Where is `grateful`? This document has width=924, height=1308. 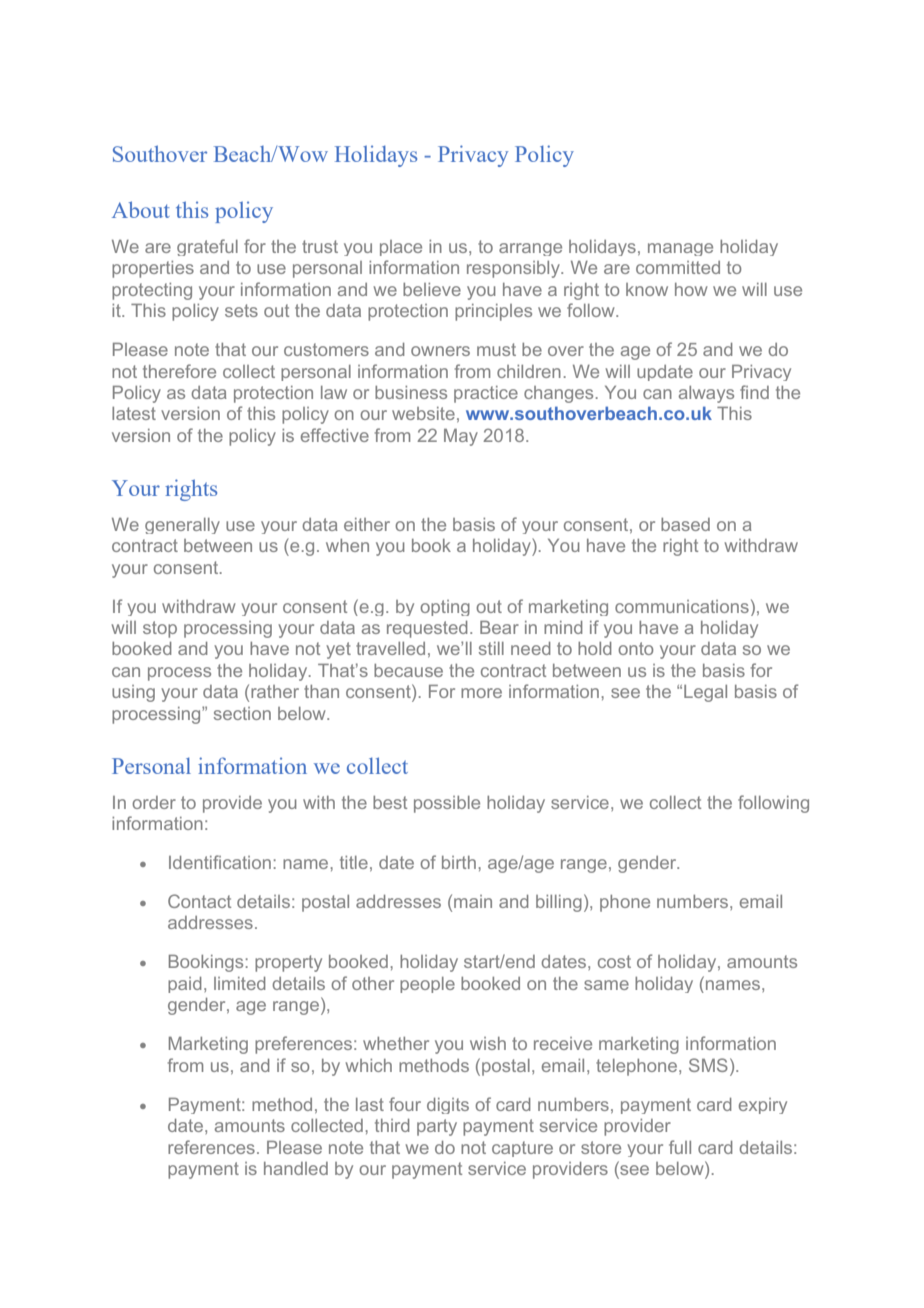
grateful is located at coordinates (207, 247).
